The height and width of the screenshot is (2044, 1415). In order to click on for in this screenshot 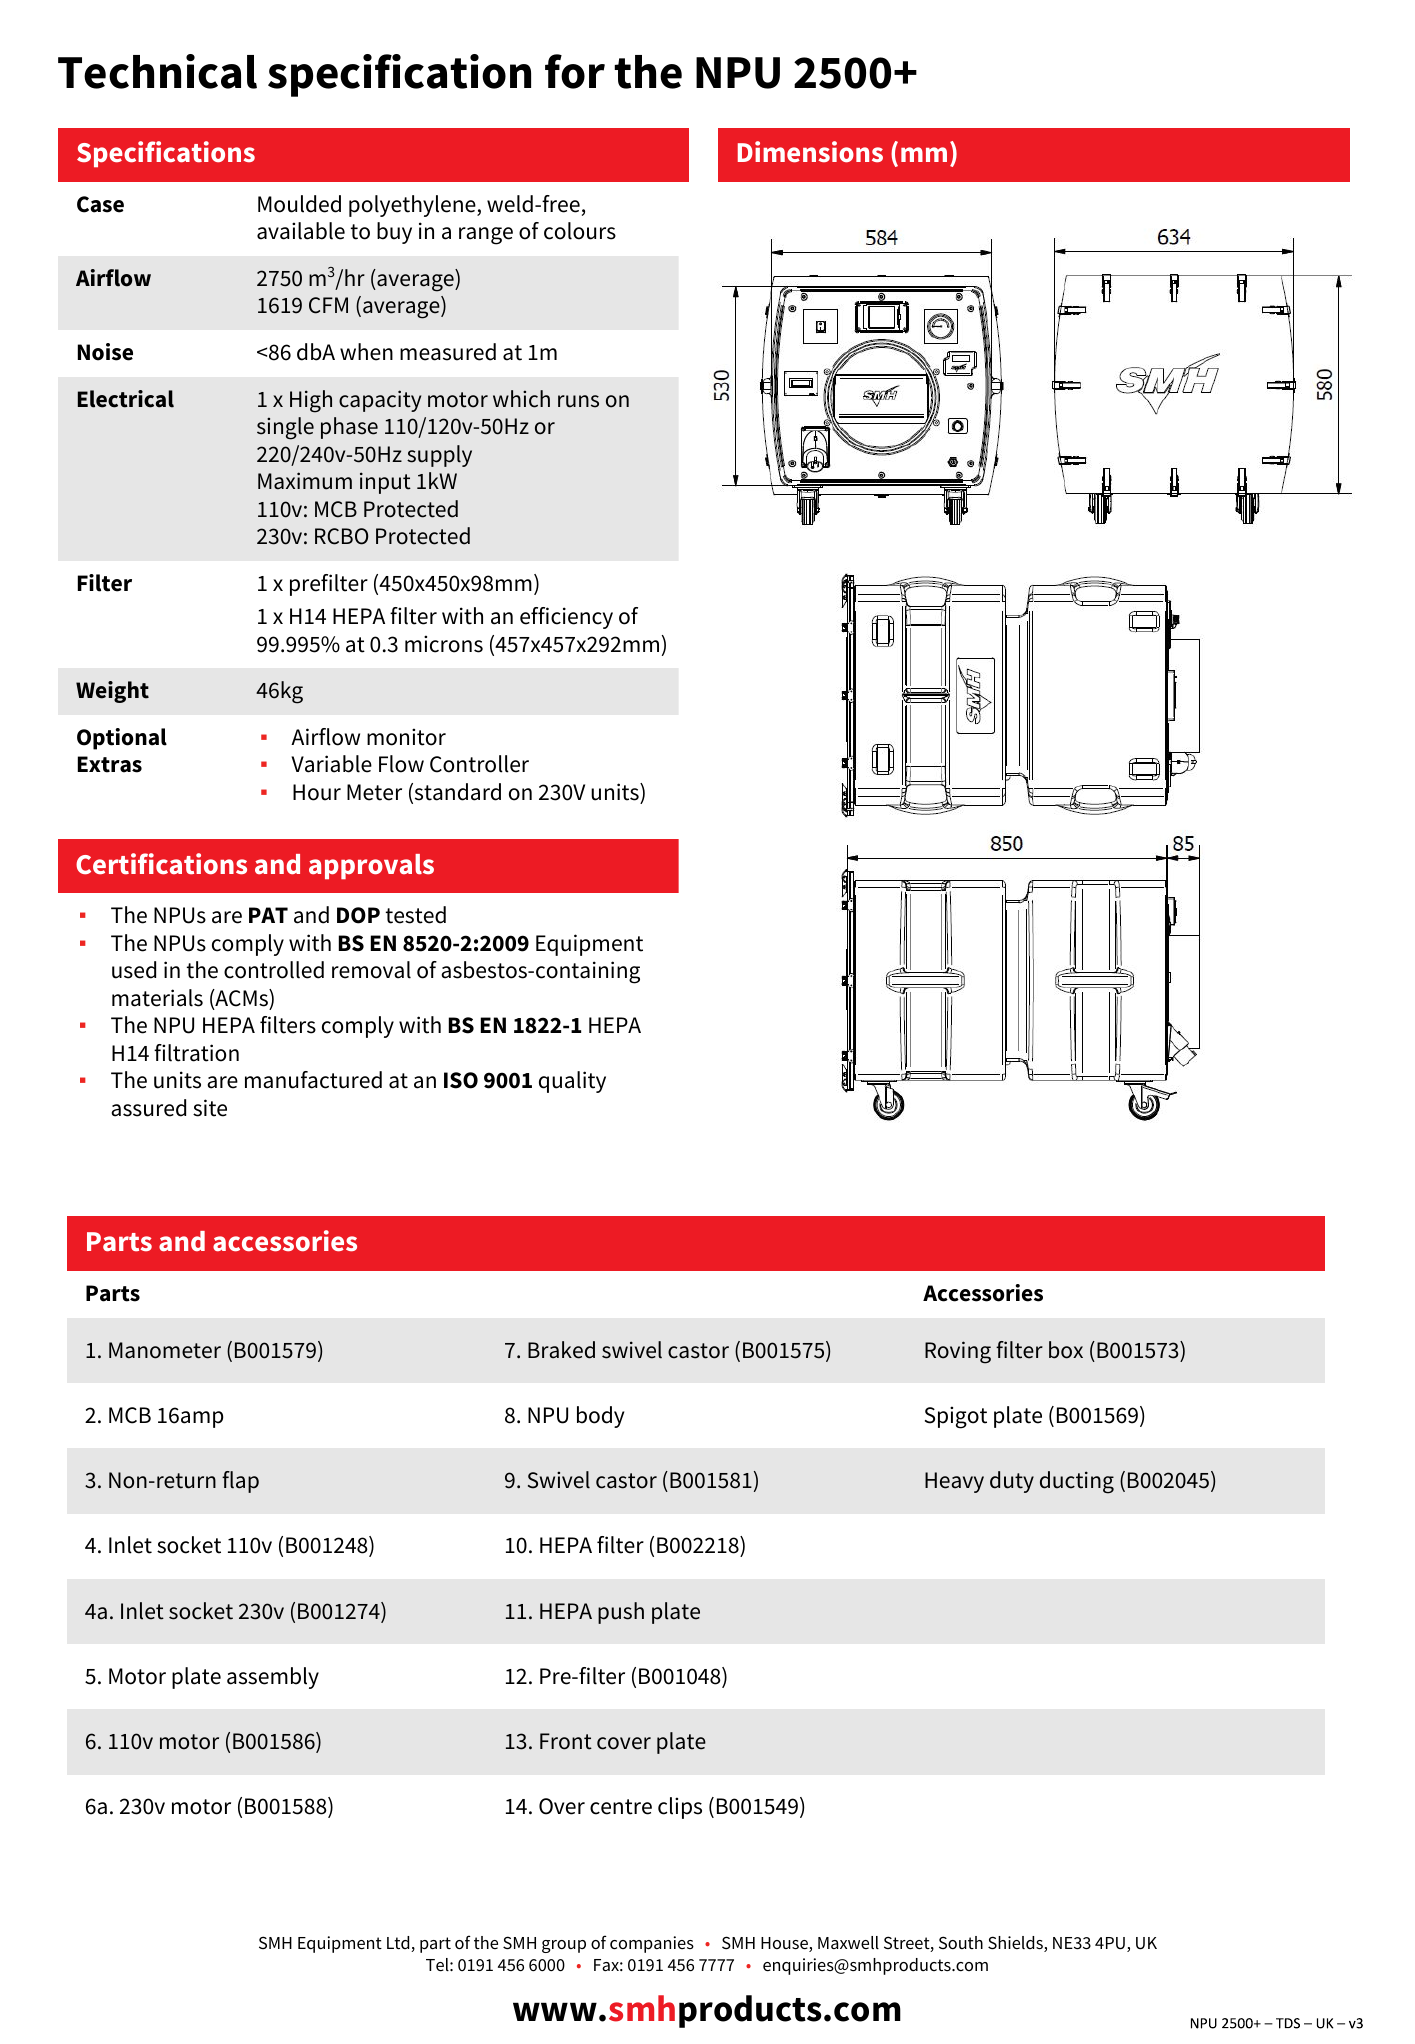, I will do `click(575, 71)`.
